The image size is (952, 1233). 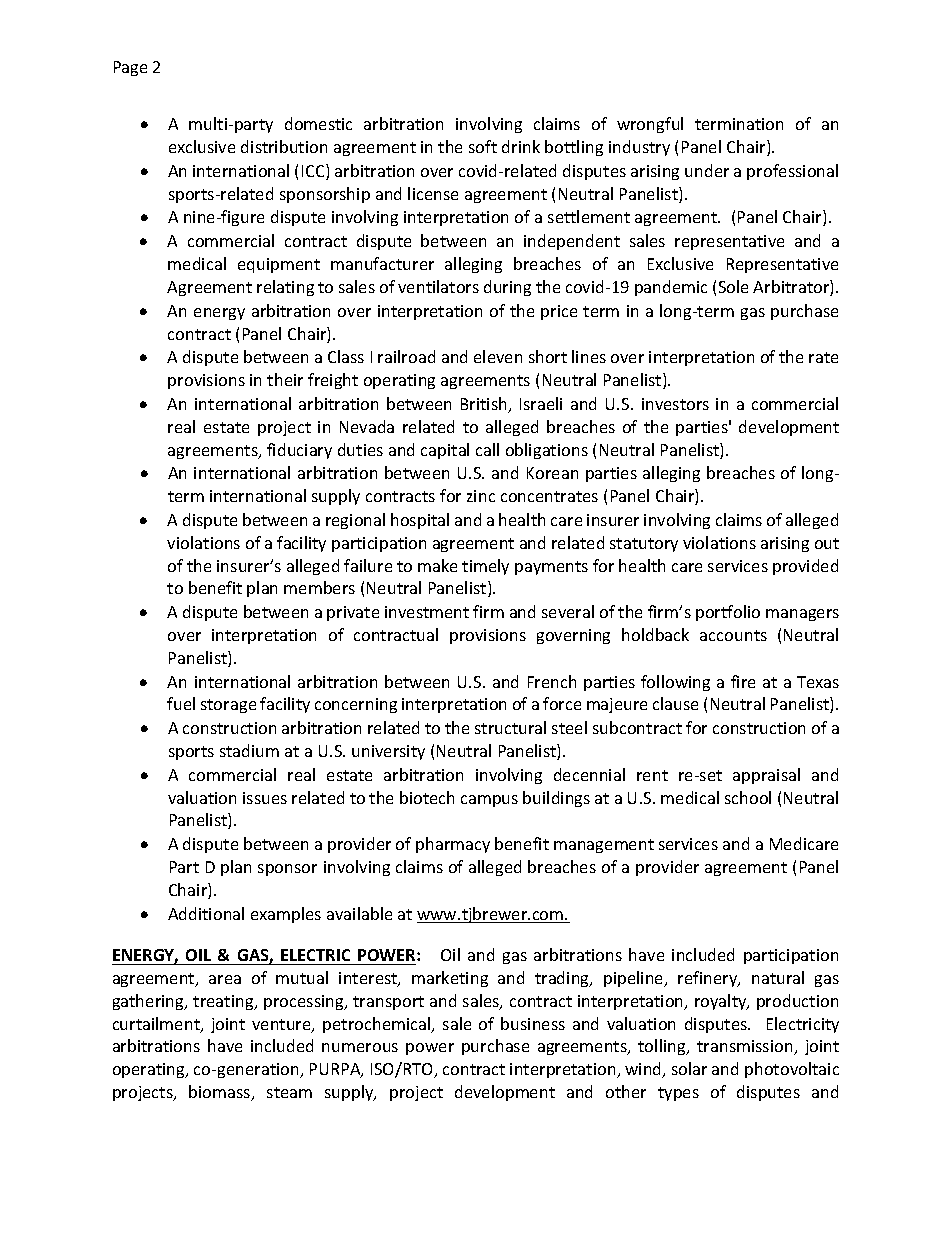 I want to click on portfolio, so click(x=728, y=613).
